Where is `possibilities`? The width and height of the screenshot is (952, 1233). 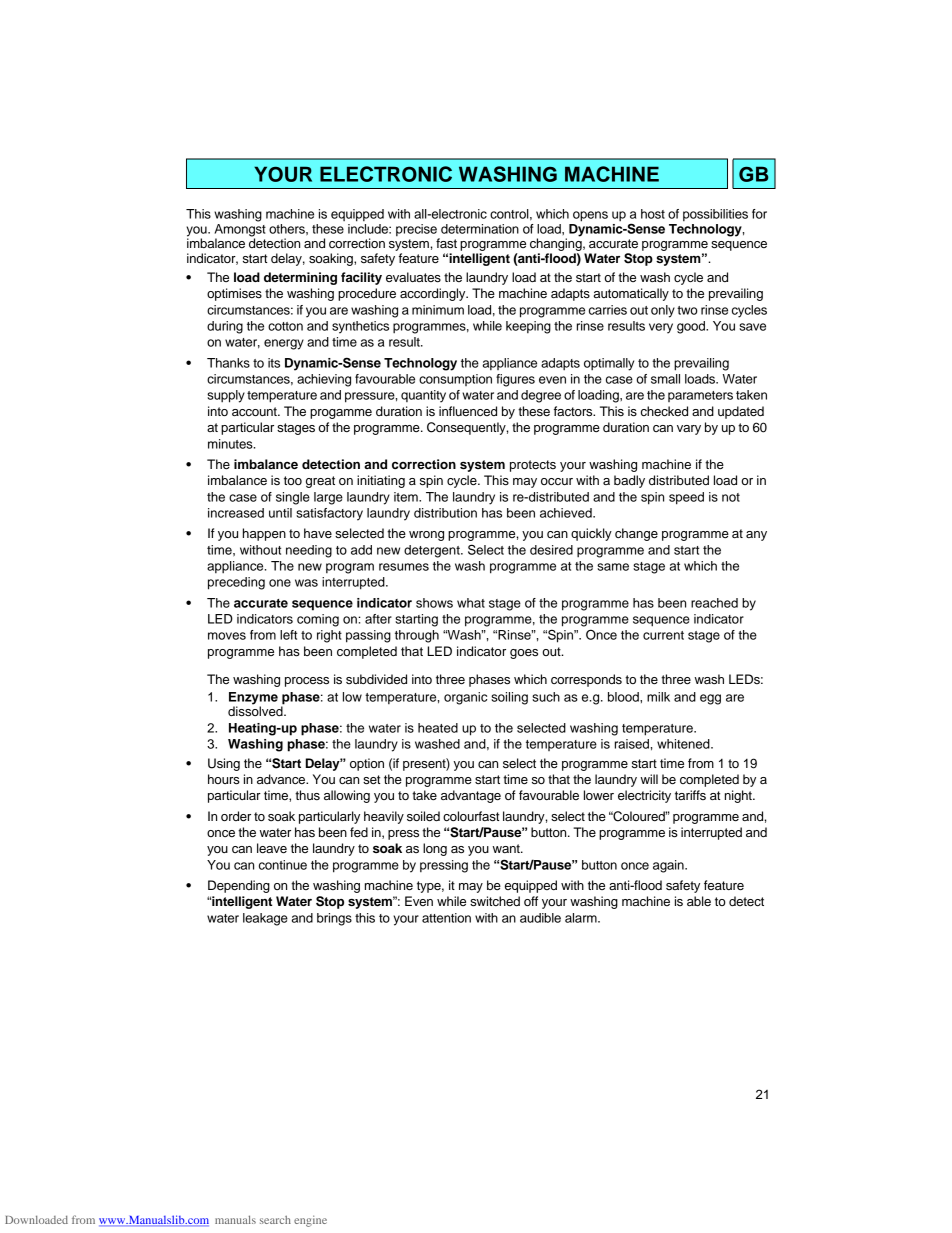
possibilities is located at coordinates (715, 215).
